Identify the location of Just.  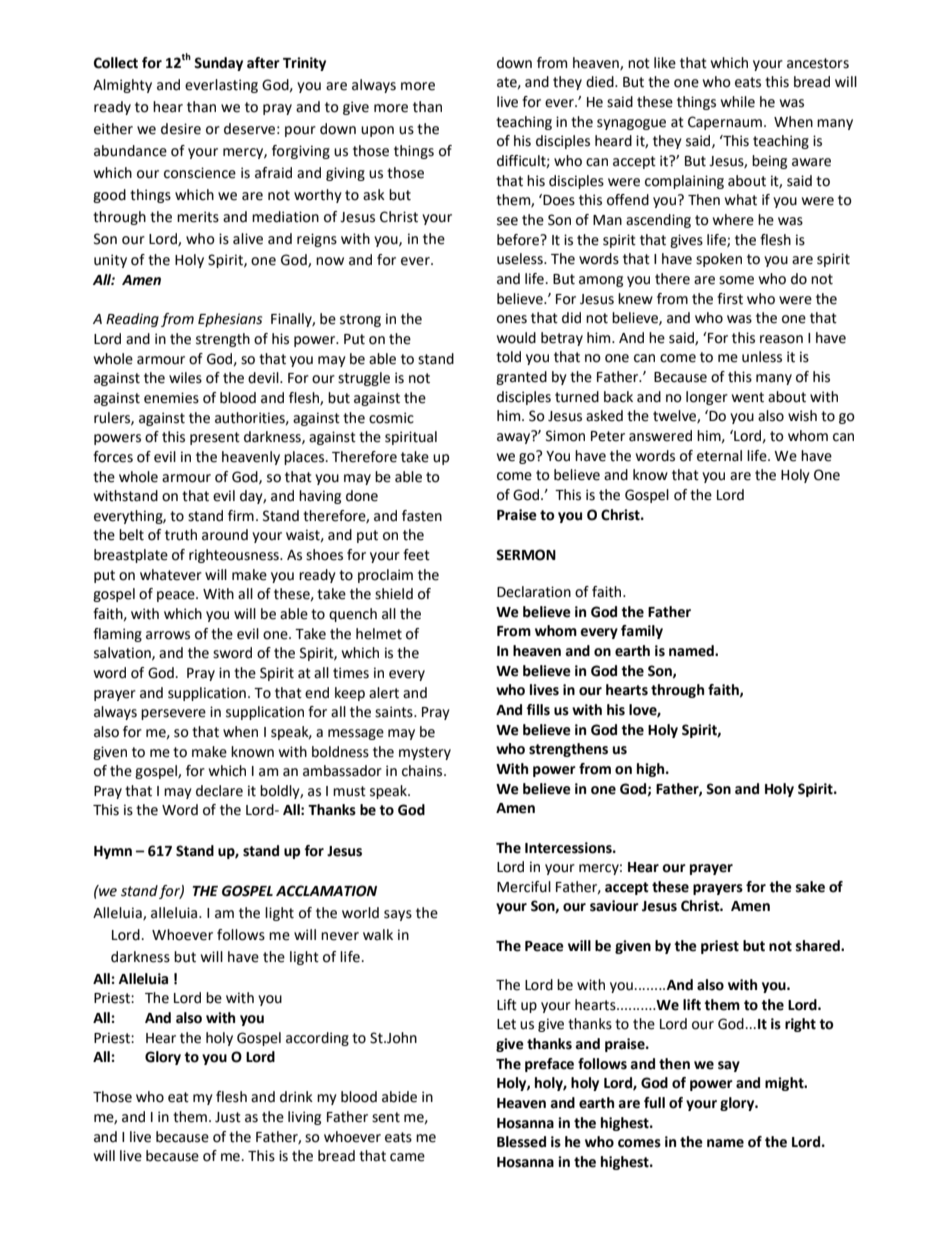
(228, 1117).
